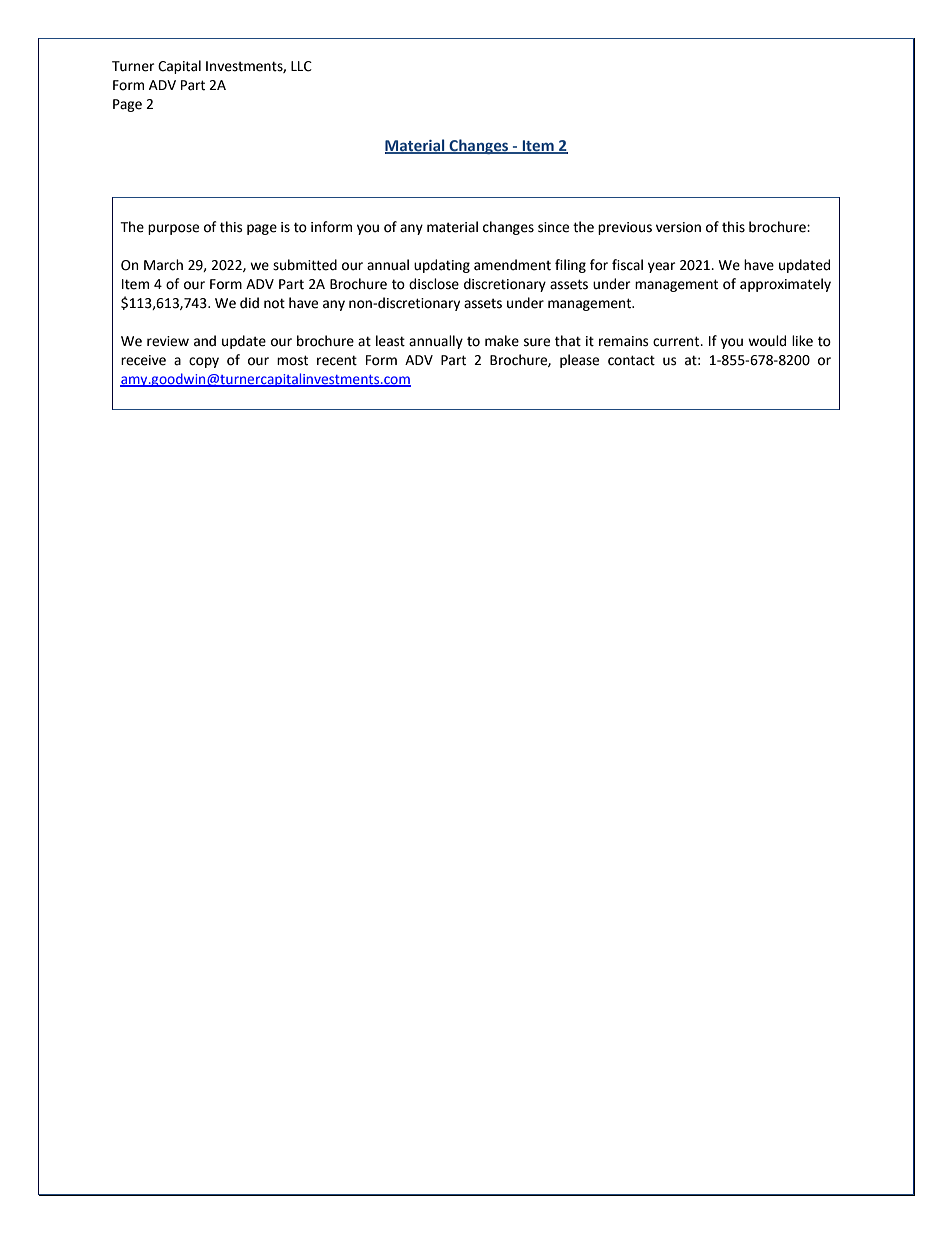  I want to click on amendment, so click(512, 265).
